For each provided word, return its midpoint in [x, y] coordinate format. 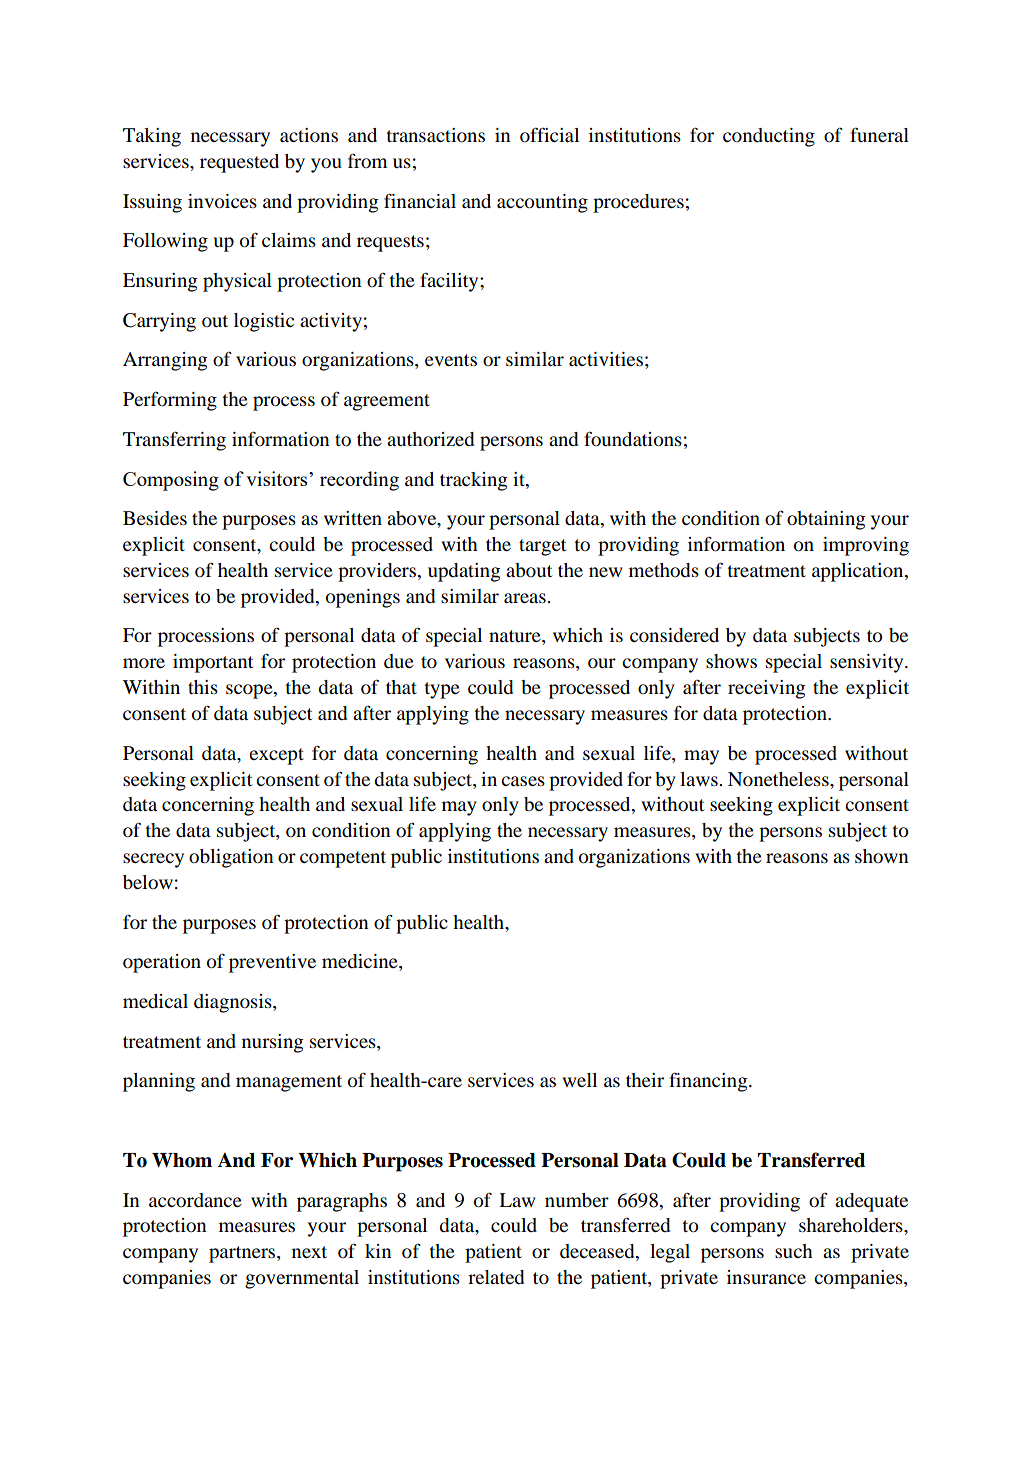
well [579, 1080]
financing [709, 1082]
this [203, 687]
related [496, 1277]
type [442, 690]
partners [243, 1254]
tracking [473, 481]
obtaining [826, 520]
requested [239, 163]
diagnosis [234, 1003]
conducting [769, 137]
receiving [766, 689]
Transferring [174, 441]
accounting [542, 203]
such [794, 1251]
